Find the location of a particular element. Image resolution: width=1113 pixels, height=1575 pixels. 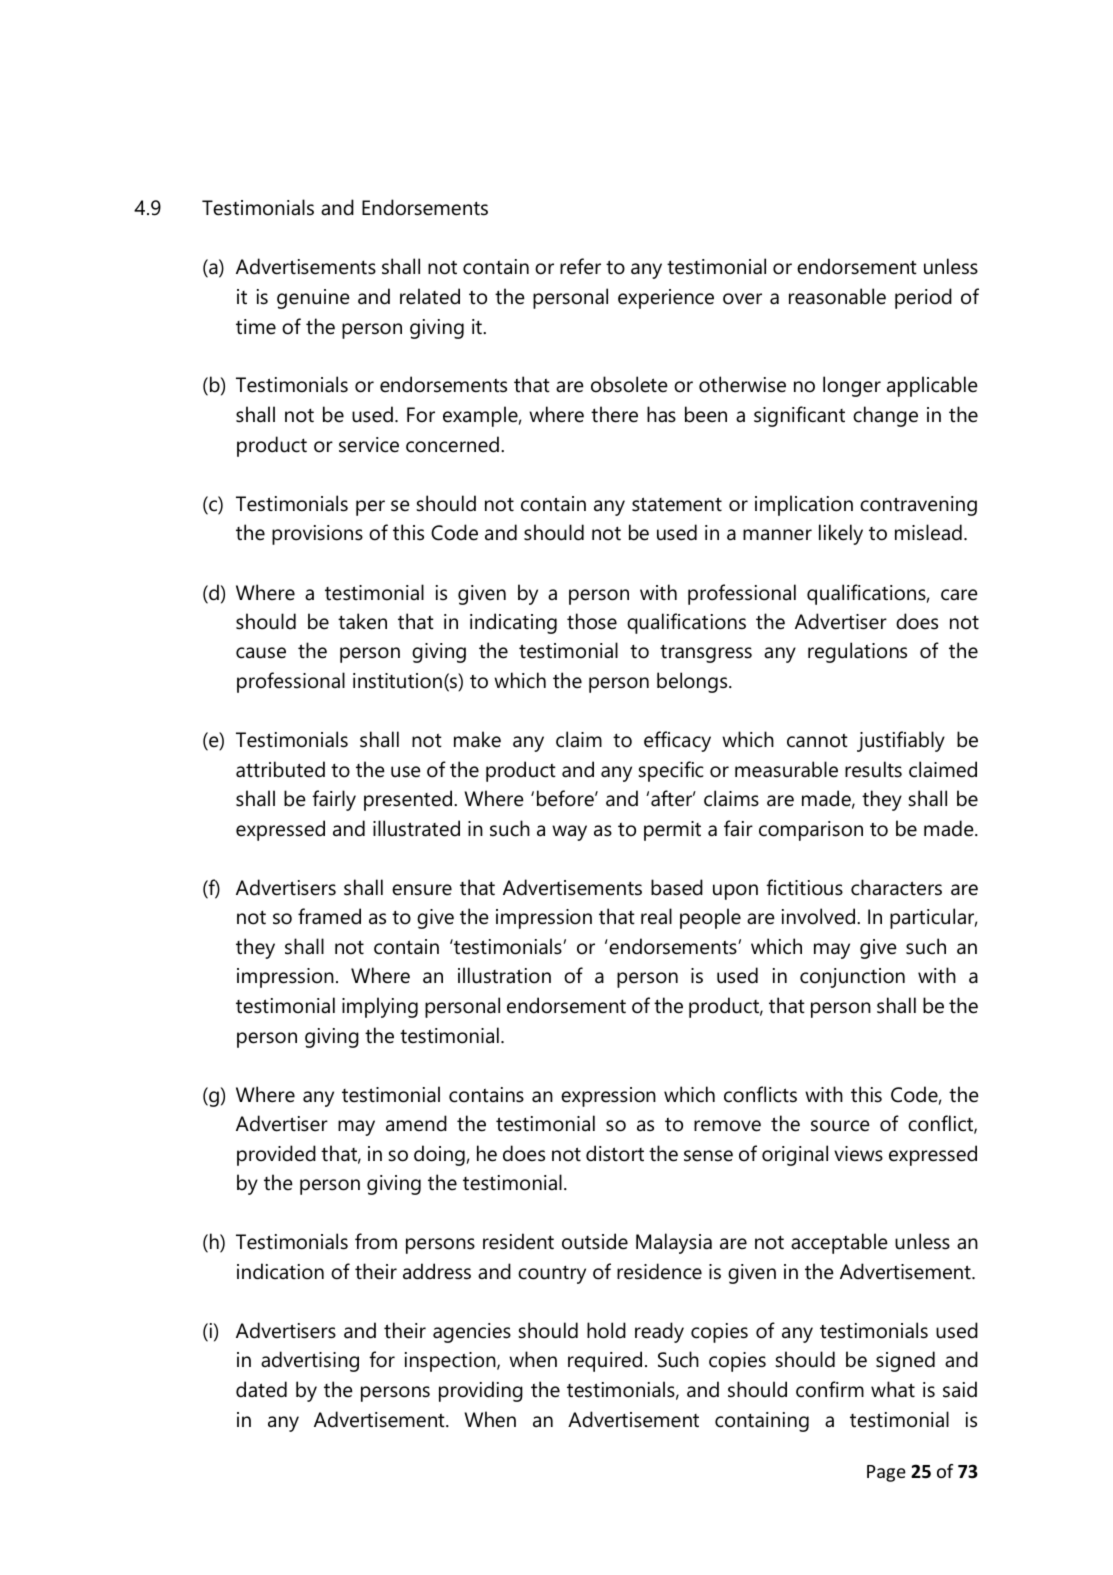

Page is located at coordinates (886, 1473).
